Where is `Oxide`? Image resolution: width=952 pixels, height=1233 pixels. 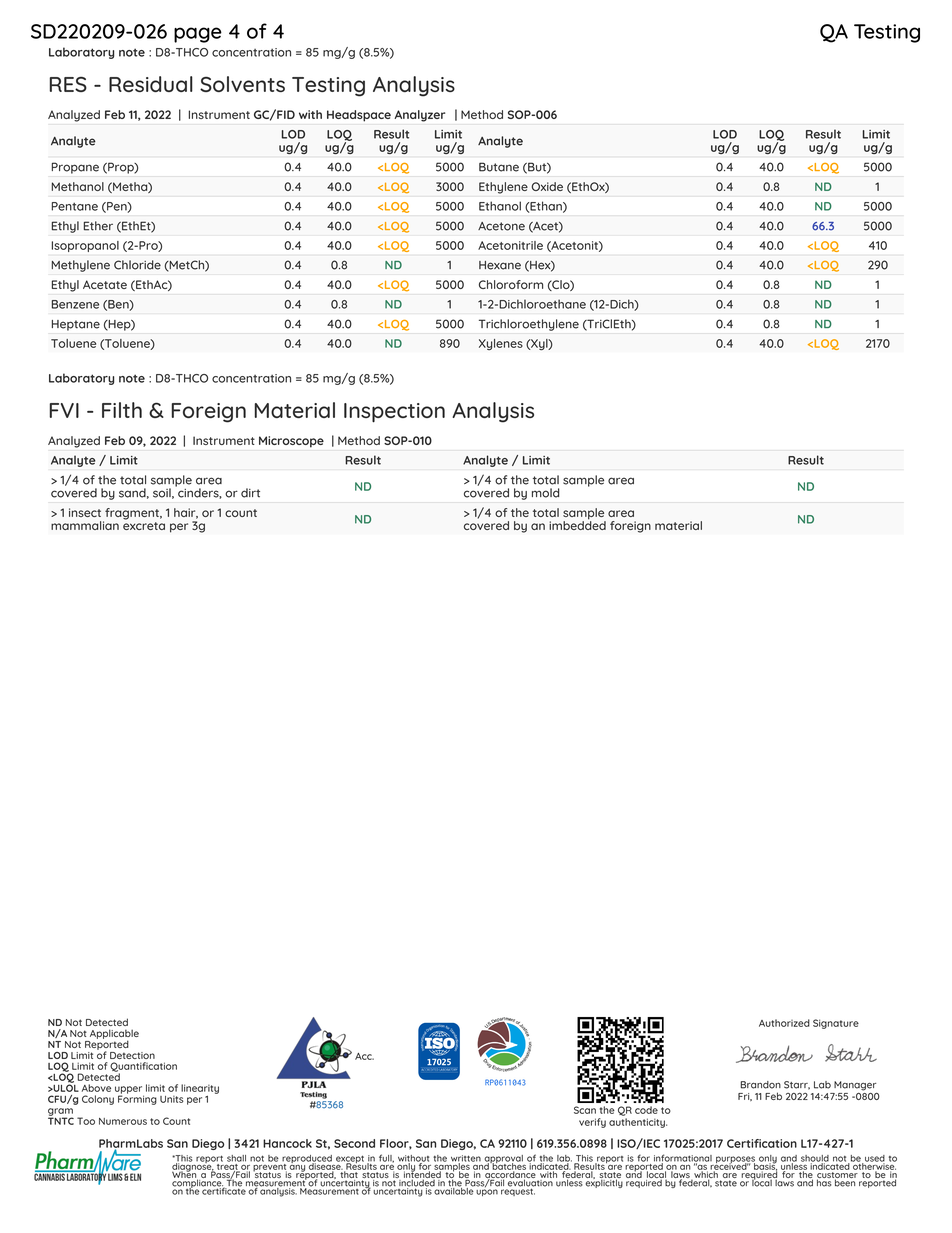
Oxide is located at coordinates (547, 186).
